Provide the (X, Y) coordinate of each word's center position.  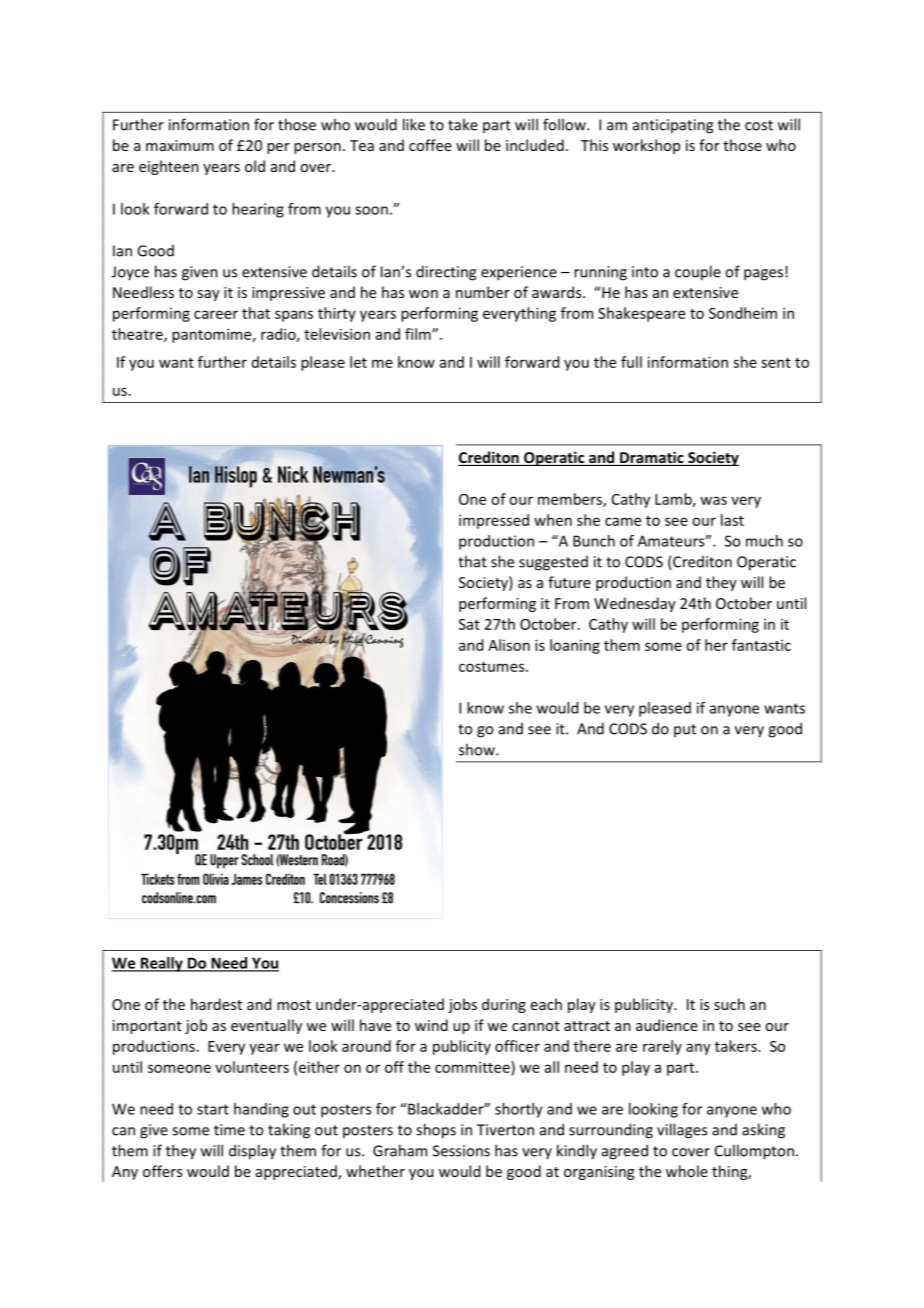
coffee (430, 145)
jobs (462, 1005)
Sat (469, 624)
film (419, 334)
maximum (180, 145)
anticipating (673, 126)
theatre (138, 335)
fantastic (761, 645)
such (729, 1004)
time (229, 1130)
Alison (509, 645)
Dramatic (652, 458)
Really (161, 964)
